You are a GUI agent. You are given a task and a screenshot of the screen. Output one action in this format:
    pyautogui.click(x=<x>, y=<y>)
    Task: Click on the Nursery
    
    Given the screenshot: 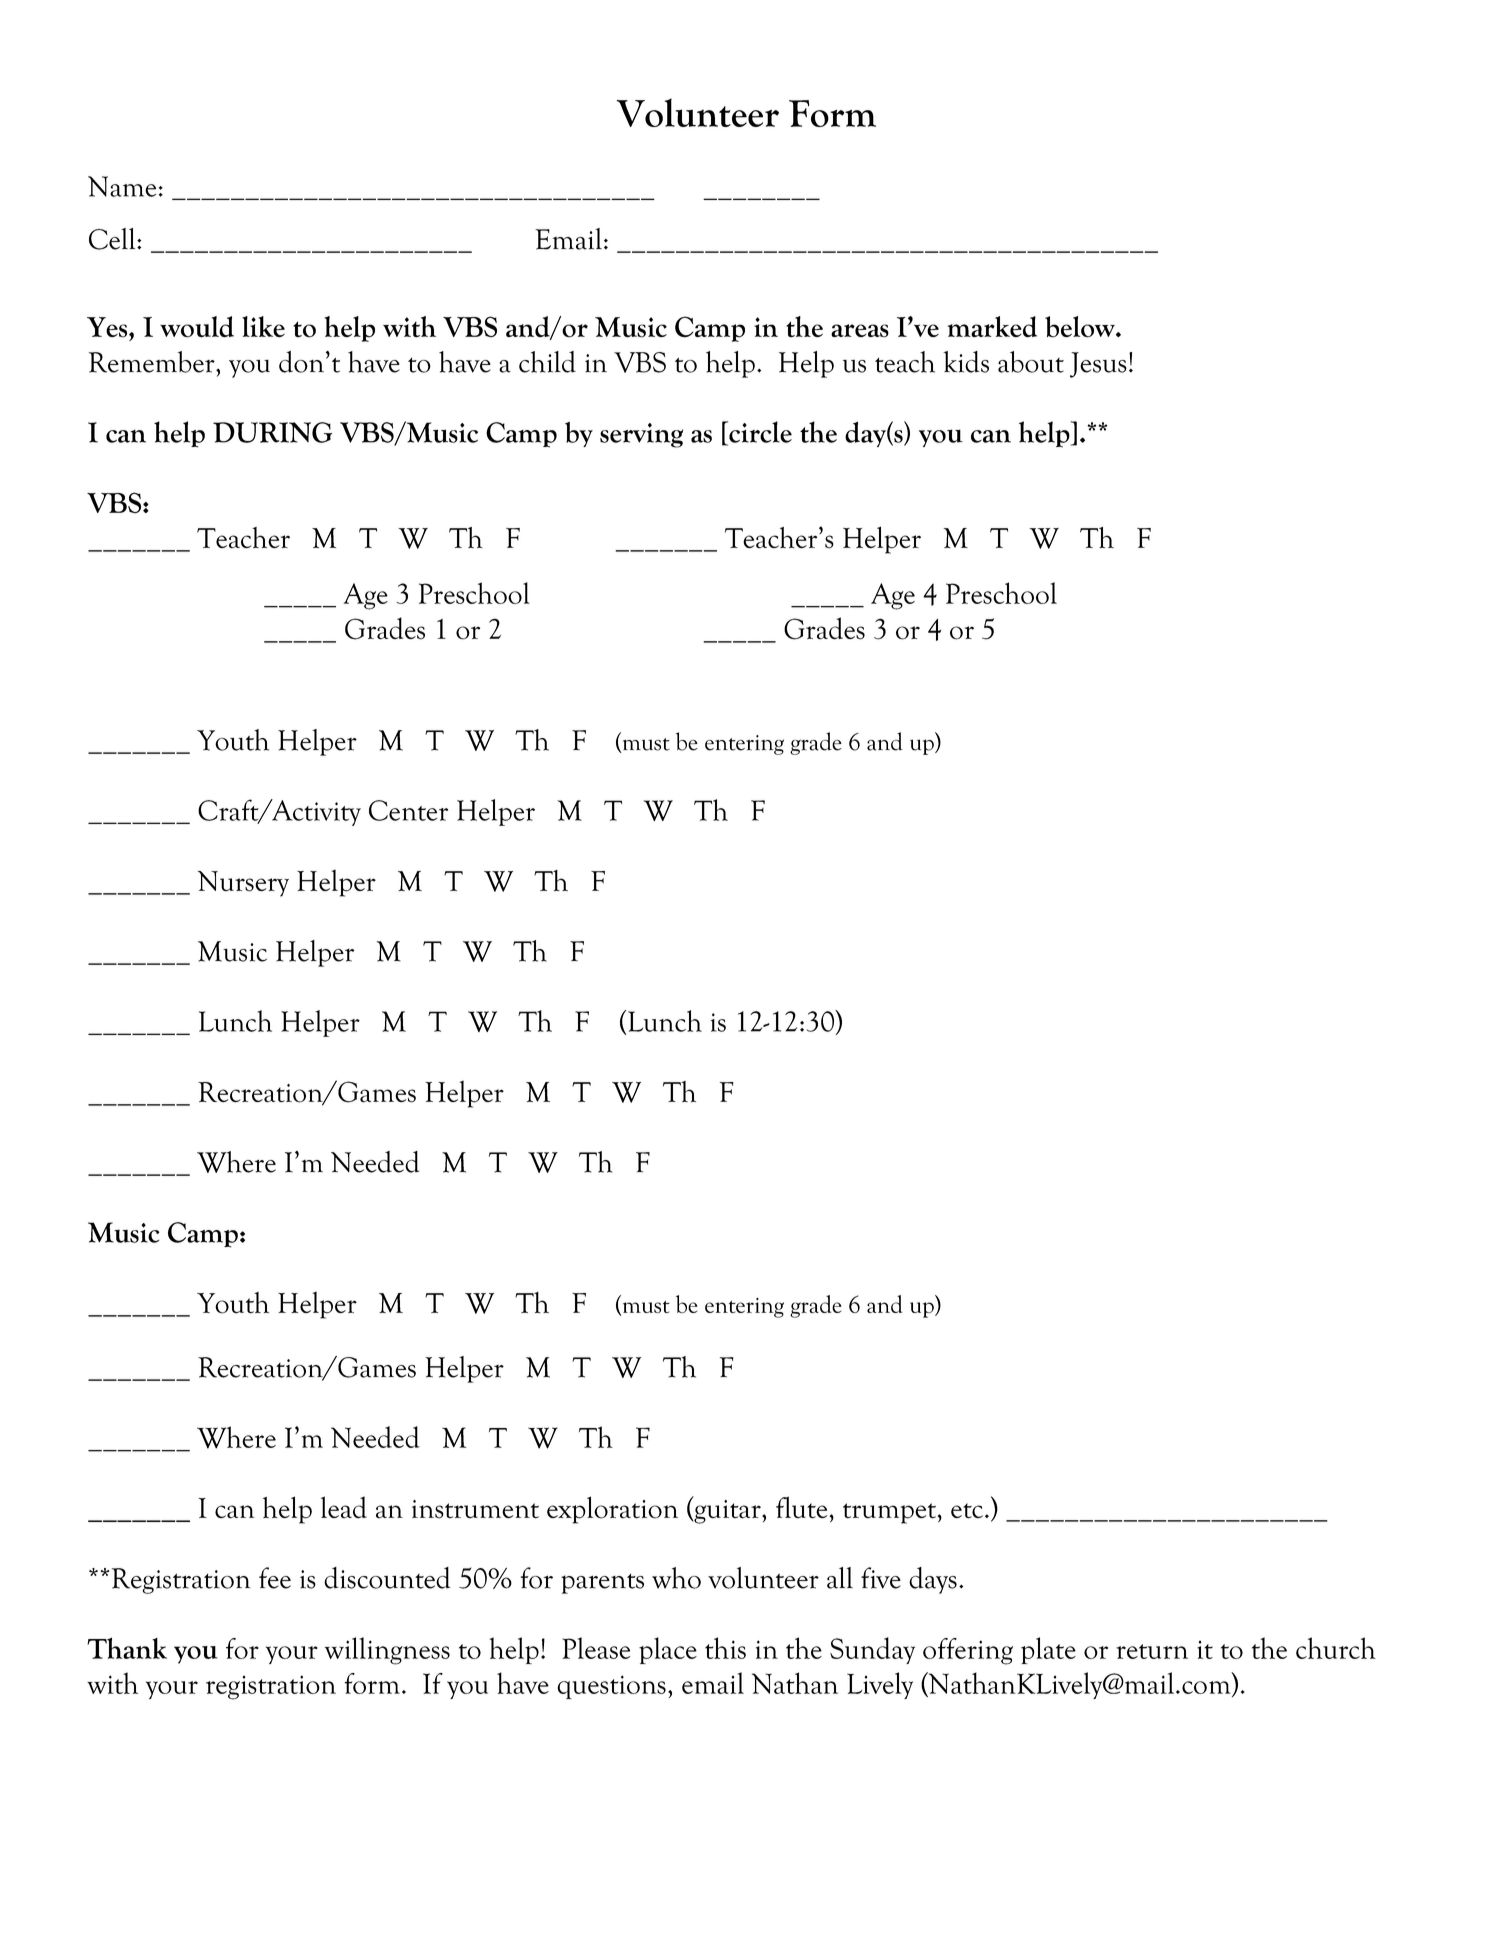 What is the action you would take?
    pyautogui.click(x=243, y=884)
